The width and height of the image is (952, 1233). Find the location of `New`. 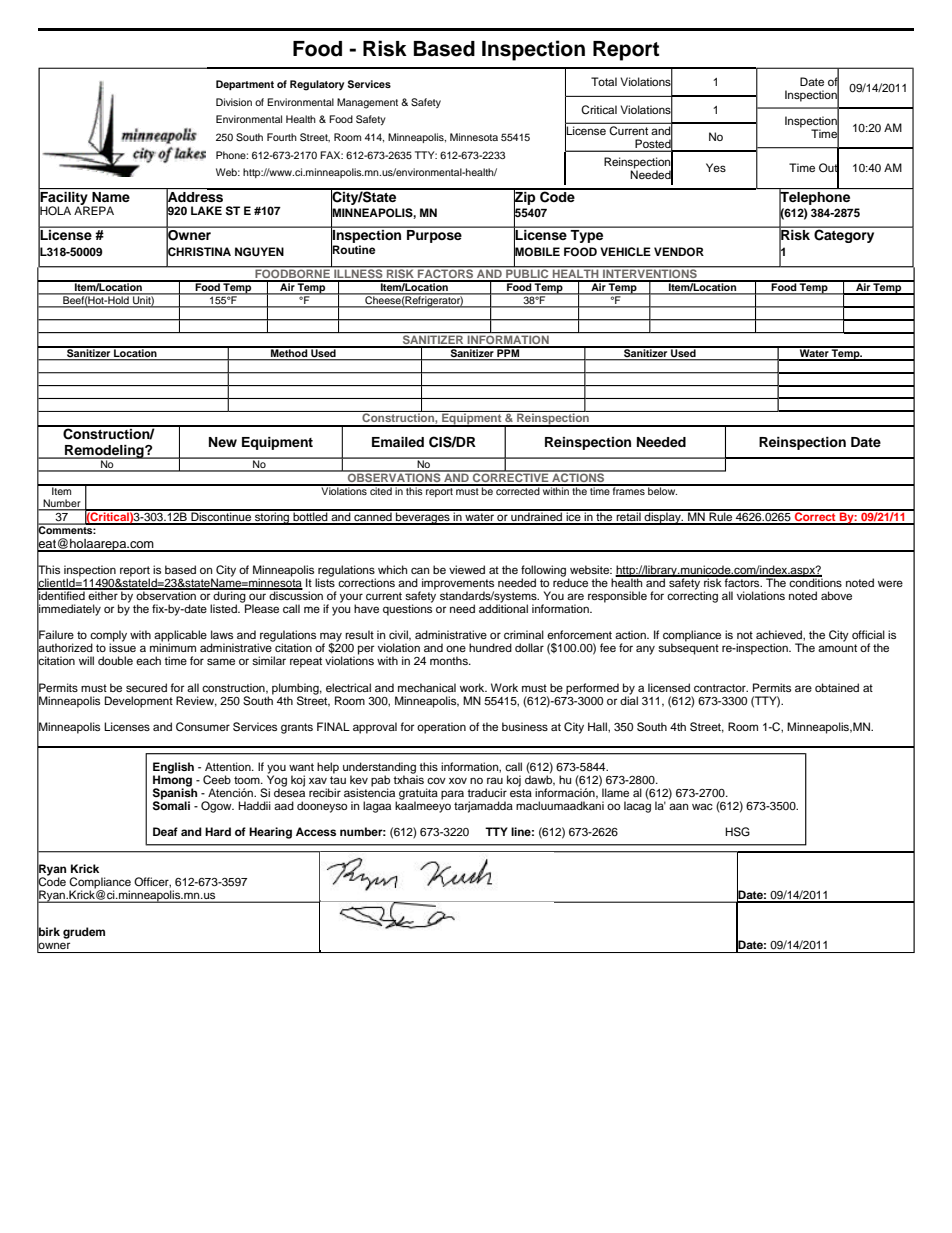

New is located at coordinates (223, 442).
